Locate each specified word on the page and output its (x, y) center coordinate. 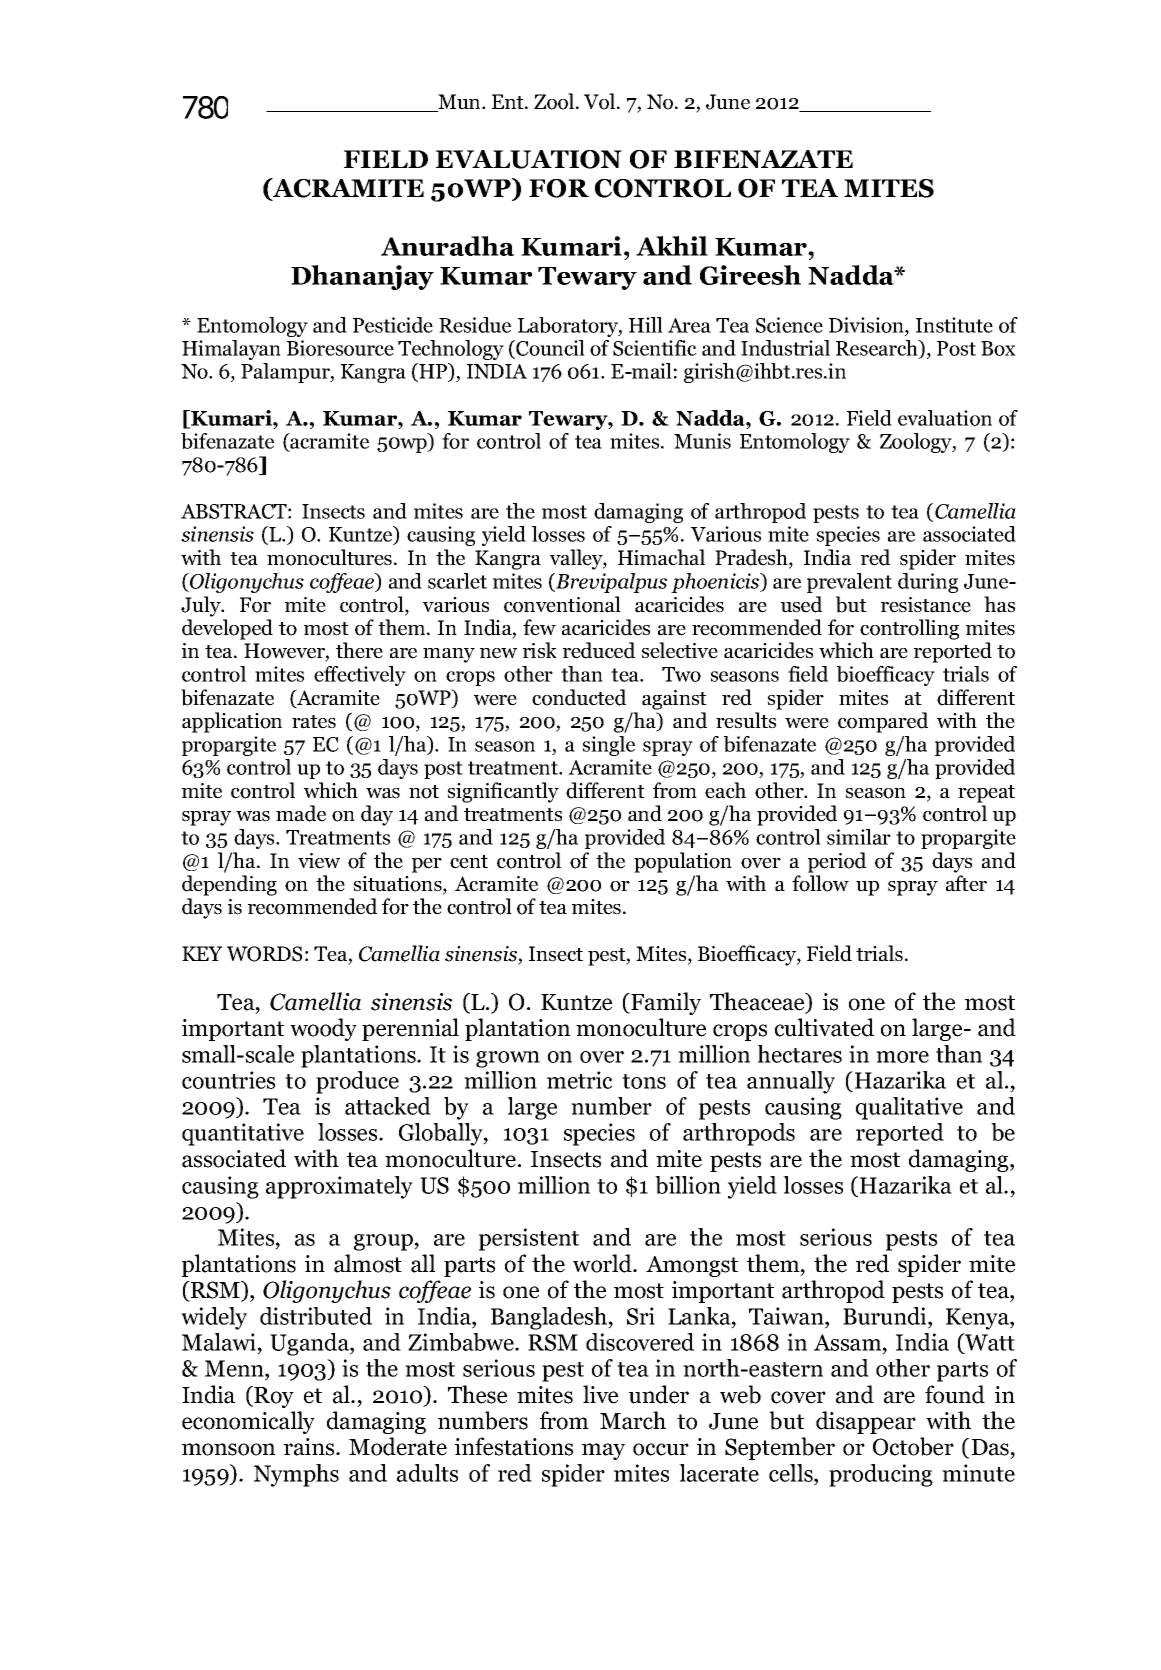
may (603, 1451)
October (913, 1446)
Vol (601, 101)
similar (859, 837)
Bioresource (340, 348)
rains (310, 1447)
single (608, 746)
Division (867, 325)
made (301, 813)
